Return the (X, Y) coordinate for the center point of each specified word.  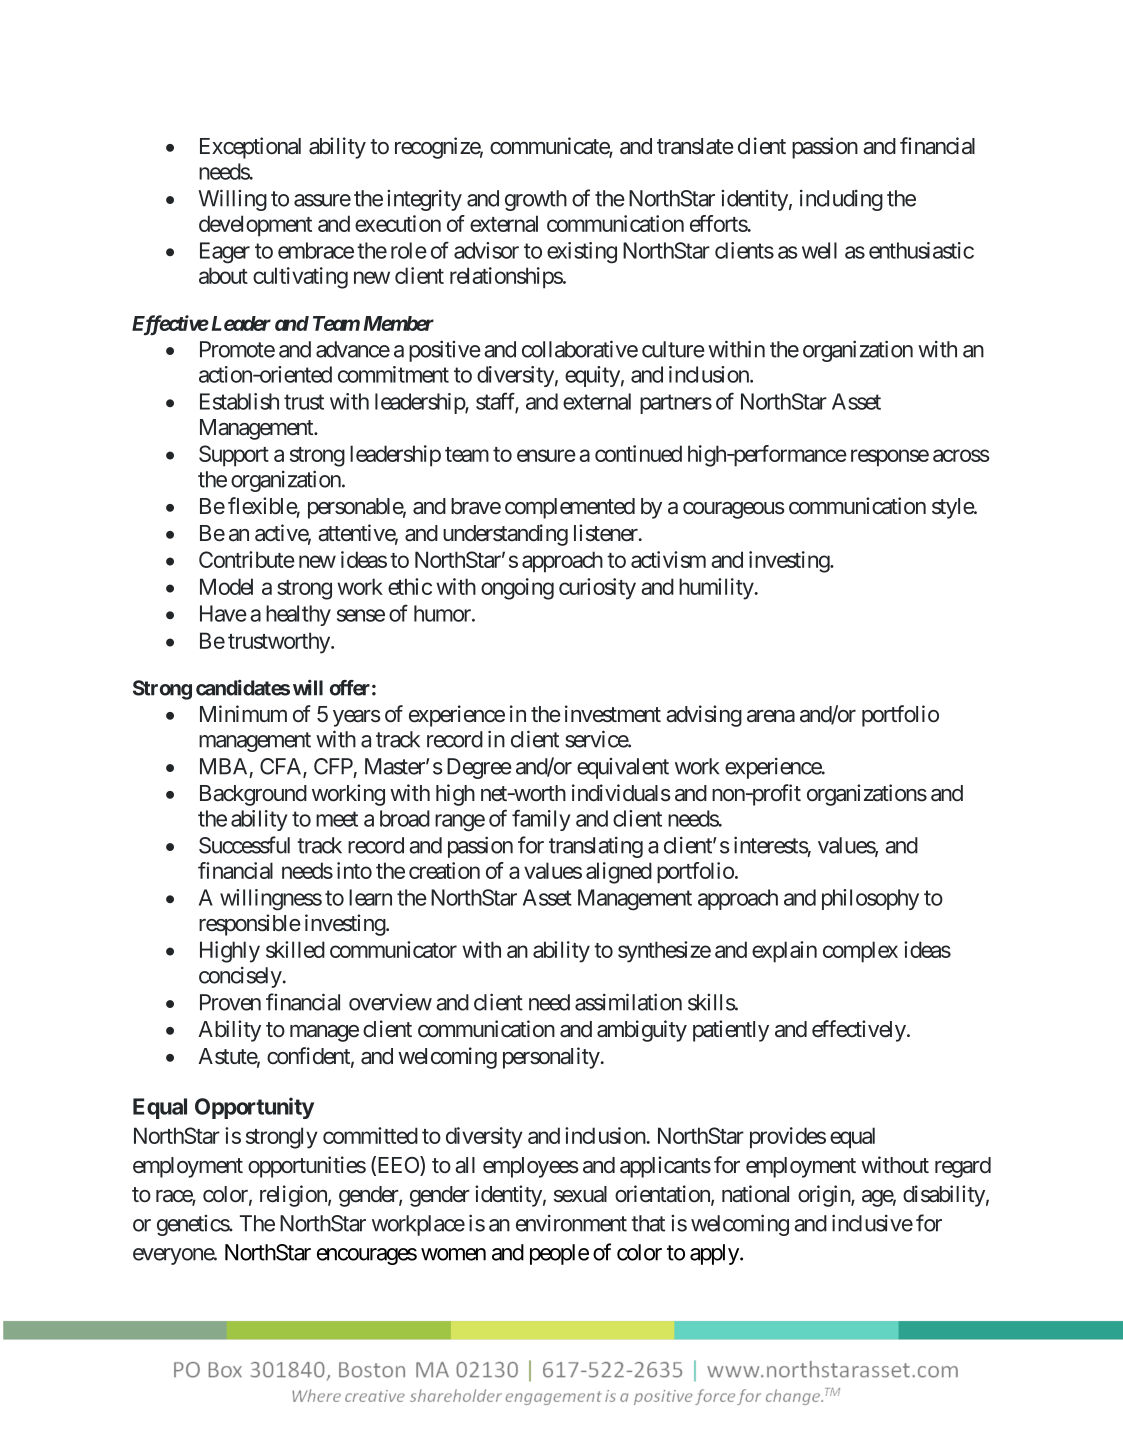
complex (860, 952)
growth (536, 200)
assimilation (628, 1002)
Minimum (243, 713)
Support (234, 456)
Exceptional (250, 148)
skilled (295, 949)
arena (771, 716)
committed (370, 1135)
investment (613, 714)
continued (638, 453)
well (819, 250)
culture (673, 349)
